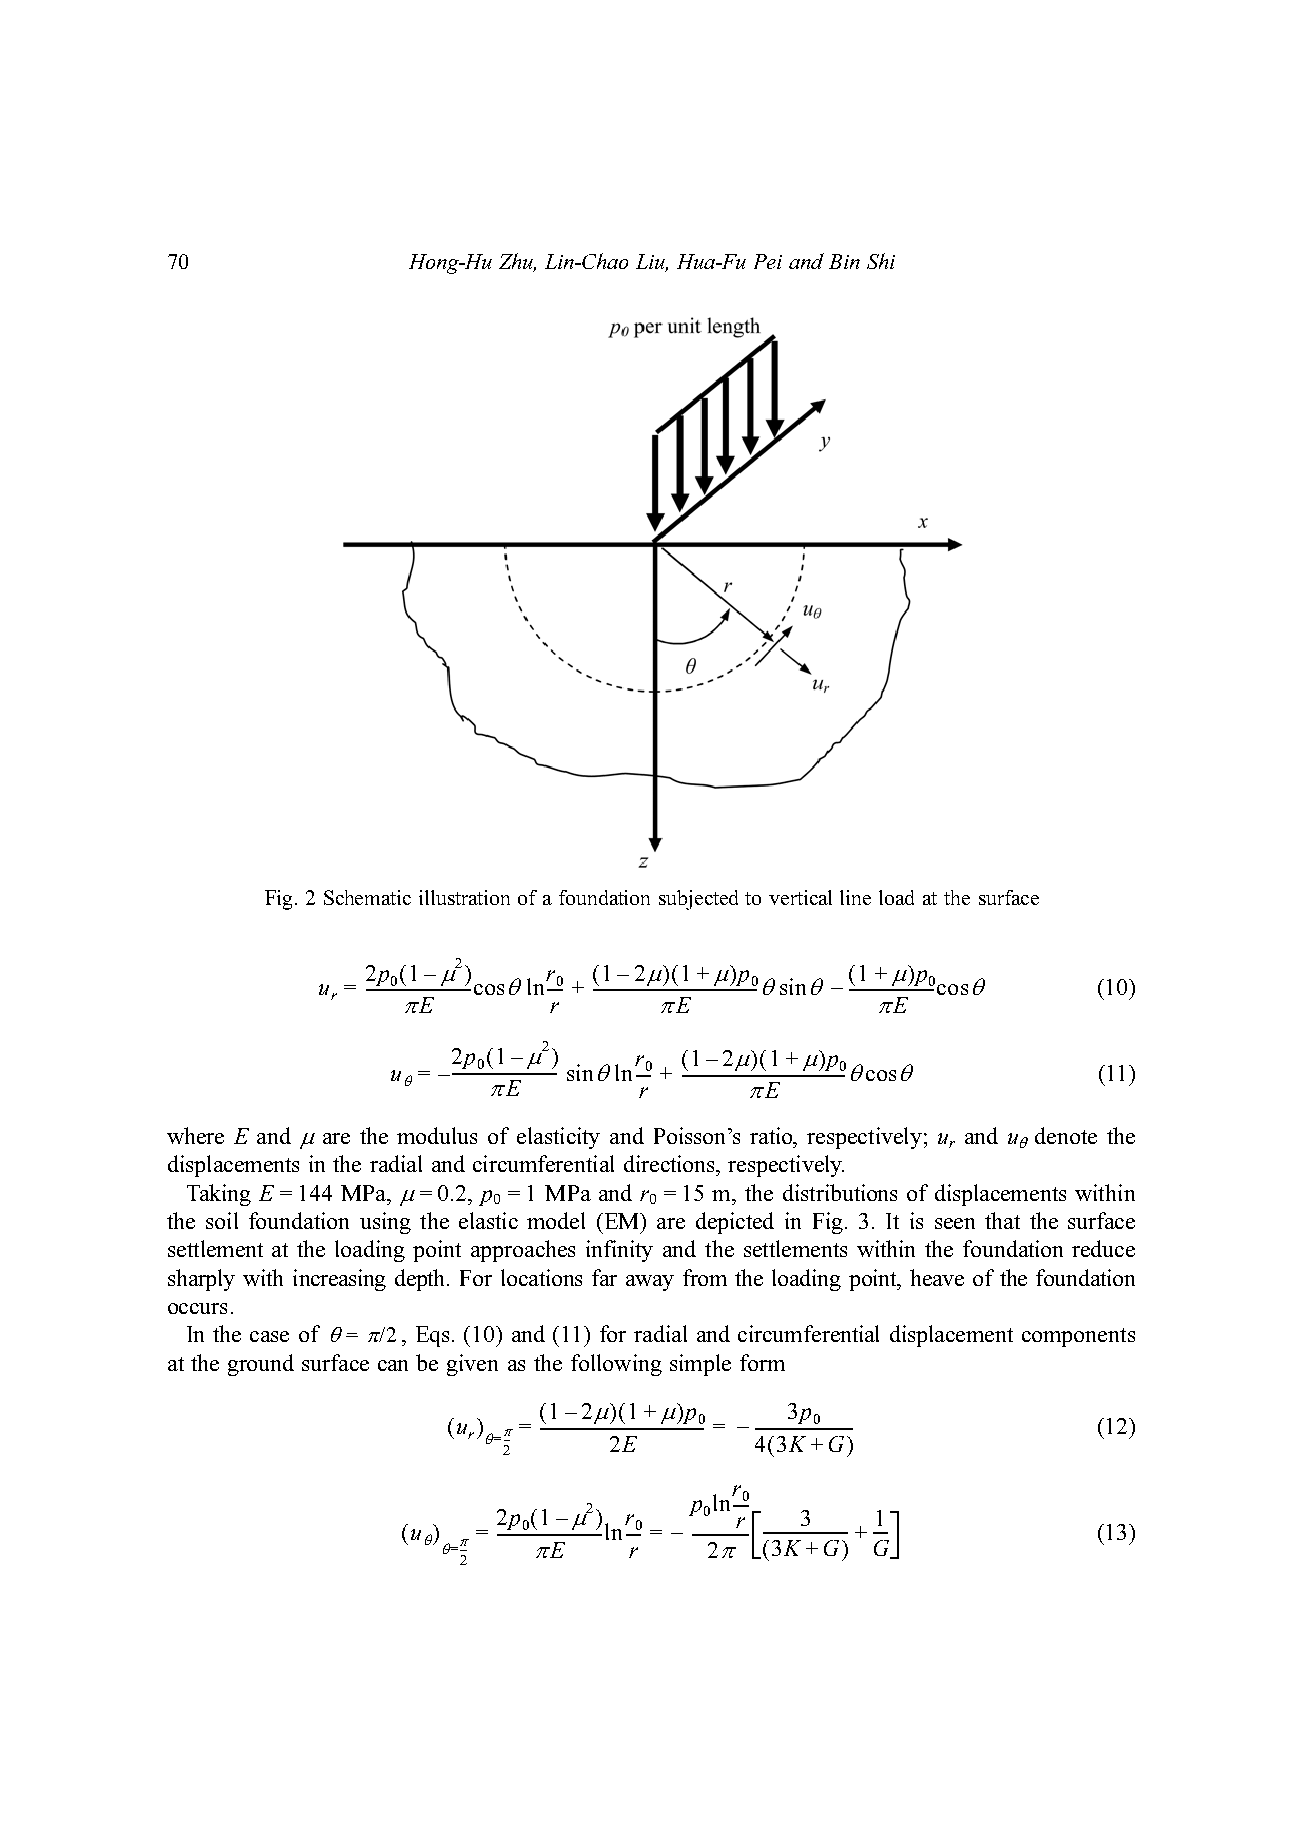  What do you see at coordinates (1066, 1135) in the page?
I see `denote` at bounding box center [1066, 1135].
